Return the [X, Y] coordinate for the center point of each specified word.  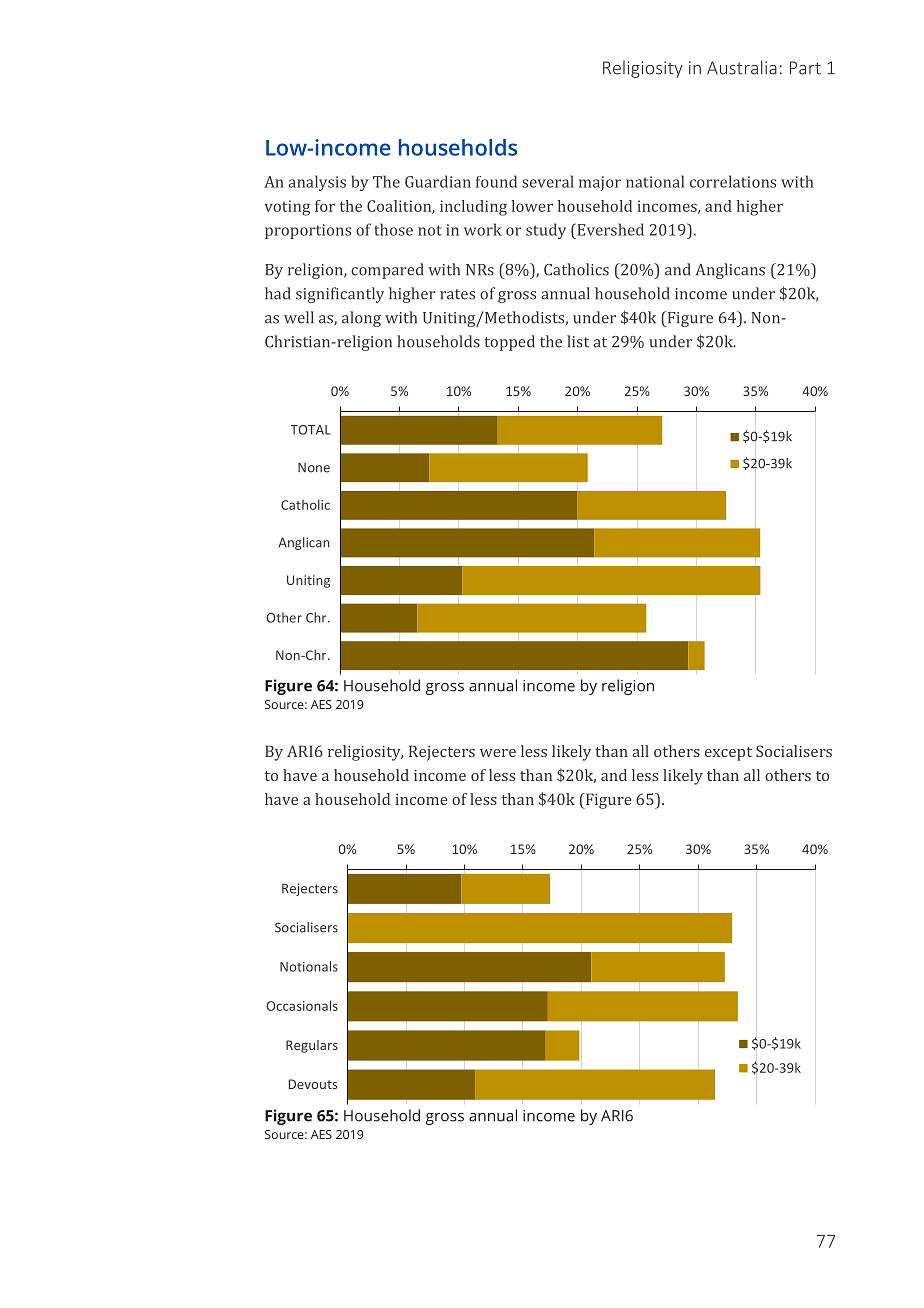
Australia [742, 67]
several [548, 181]
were [498, 753]
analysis [317, 183]
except [728, 754]
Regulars [312, 1046]
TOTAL [310, 430]
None [314, 468]
